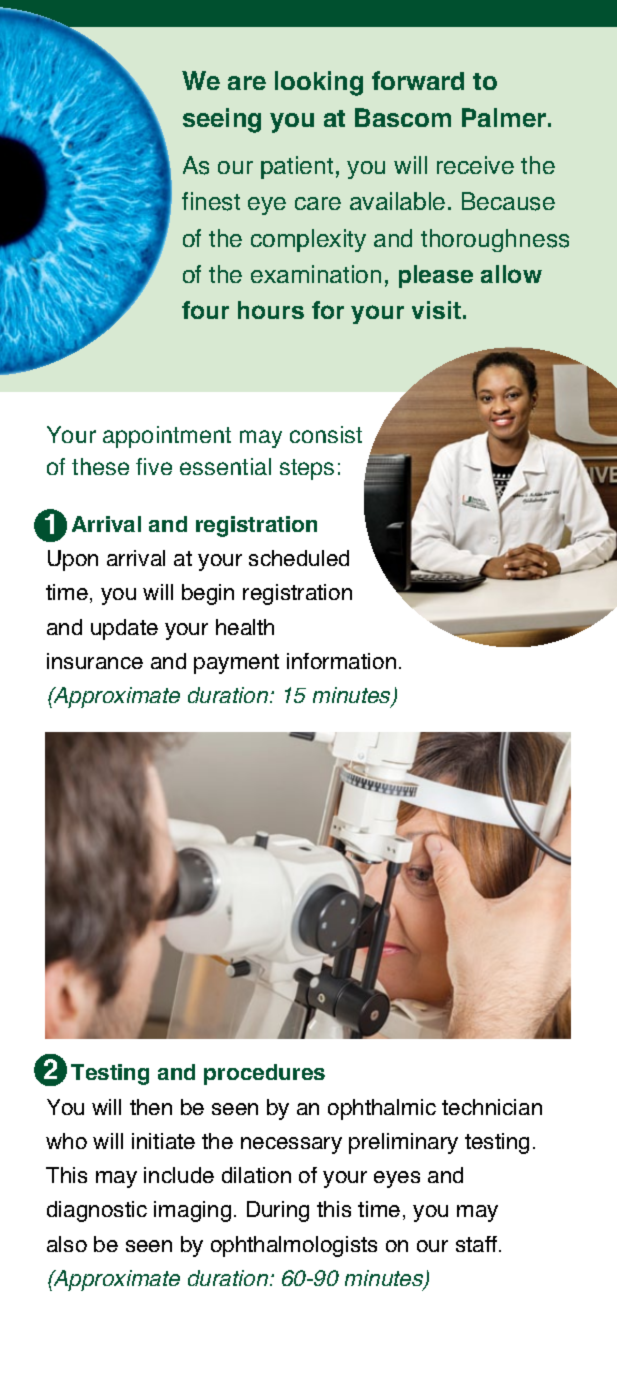  Describe the element at coordinates (319, 83) in the document. I see `looking` at that location.
